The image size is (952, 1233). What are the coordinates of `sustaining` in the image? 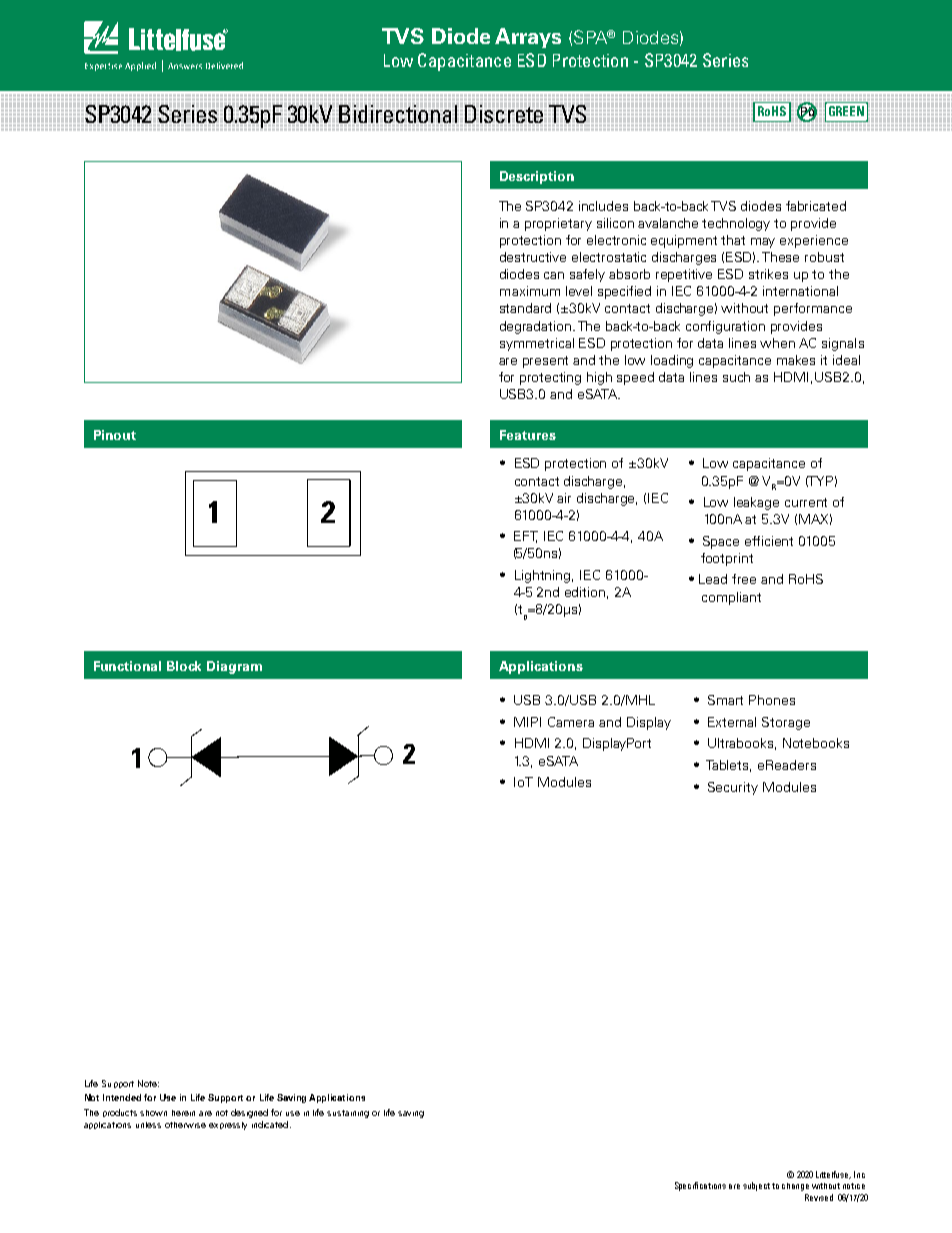 It's located at (348, 1114).
